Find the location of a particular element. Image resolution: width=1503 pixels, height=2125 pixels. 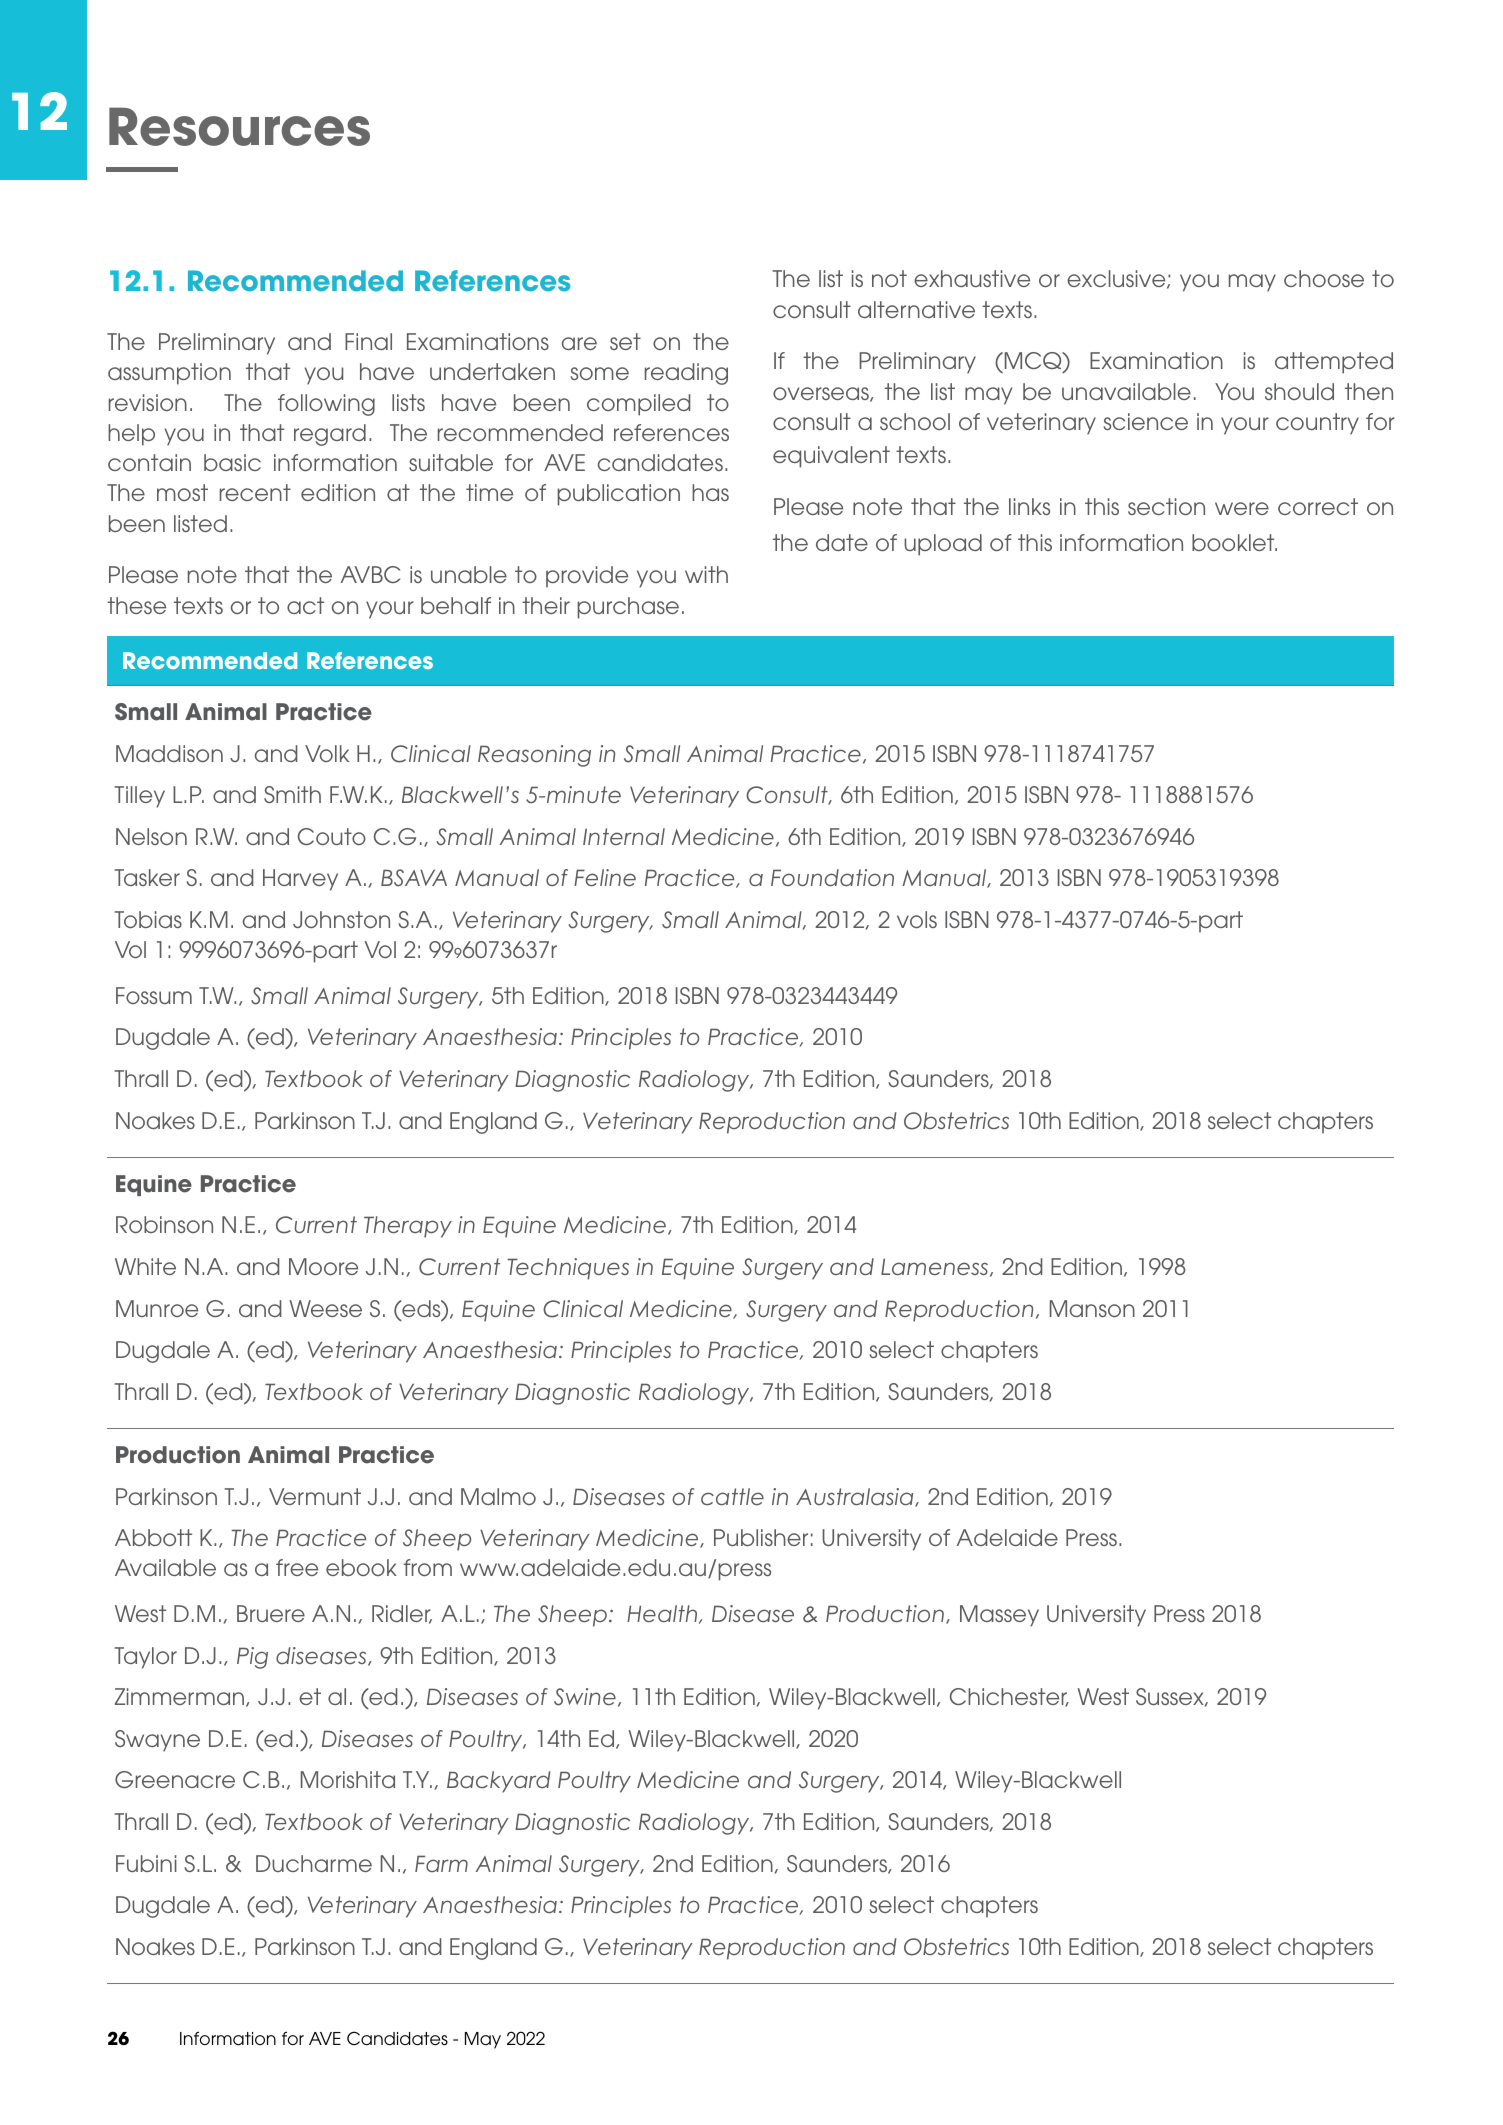

booklet is located at coordinates (1234, 542).
